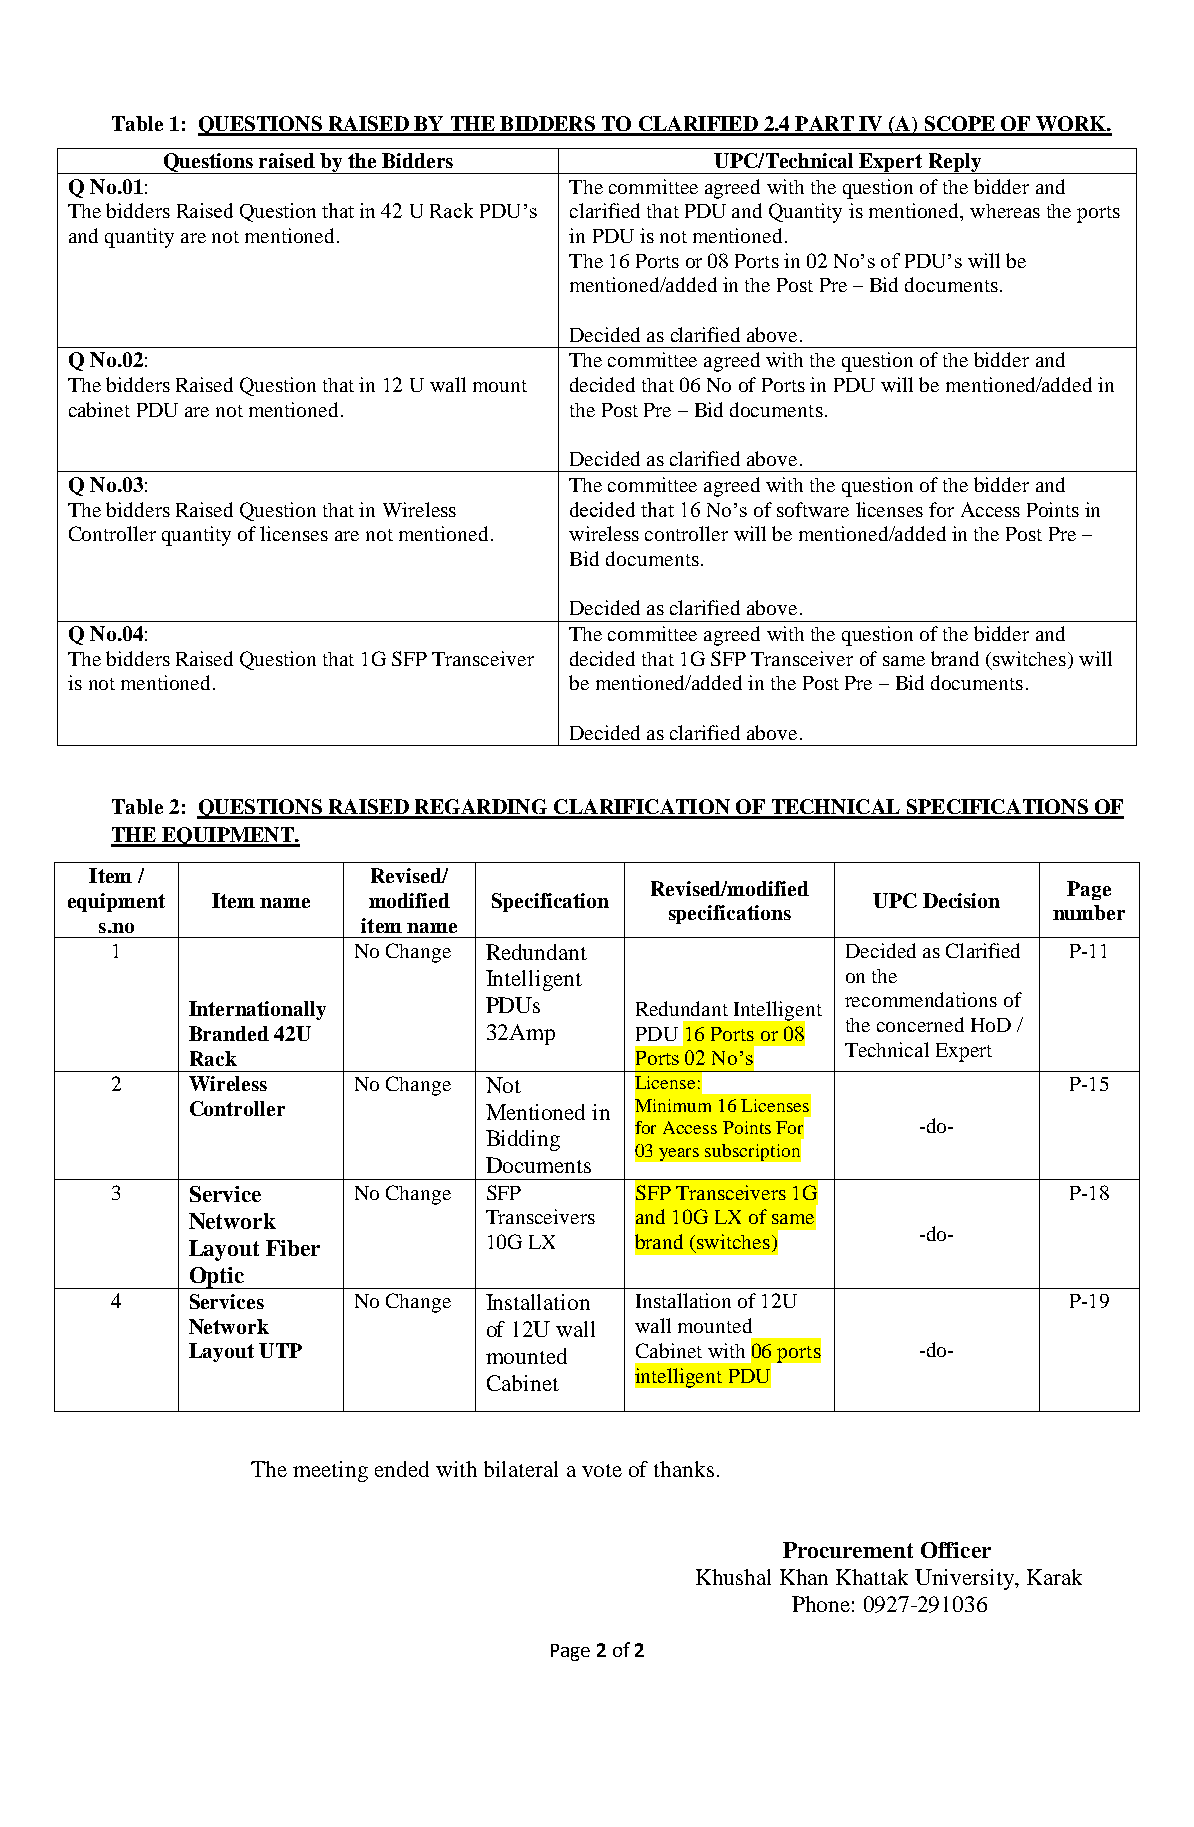 Image resolution: width=1194 pixels, height=1827 pixels. Describe the element at coordinates (813, 509) in the page. I see `software` at that location.
